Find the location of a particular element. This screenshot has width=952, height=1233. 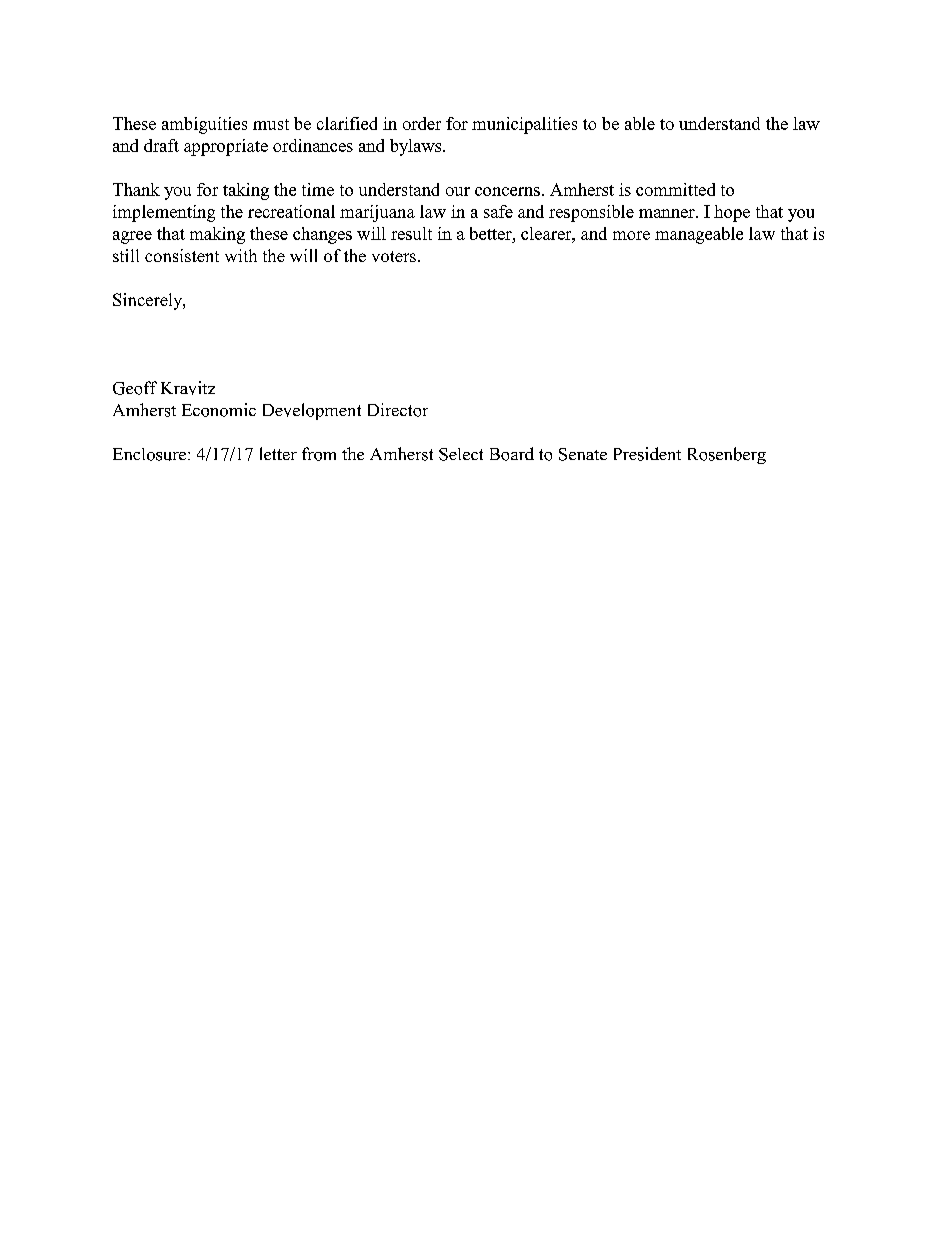

municipalities is located at coordinates (524, 125).
